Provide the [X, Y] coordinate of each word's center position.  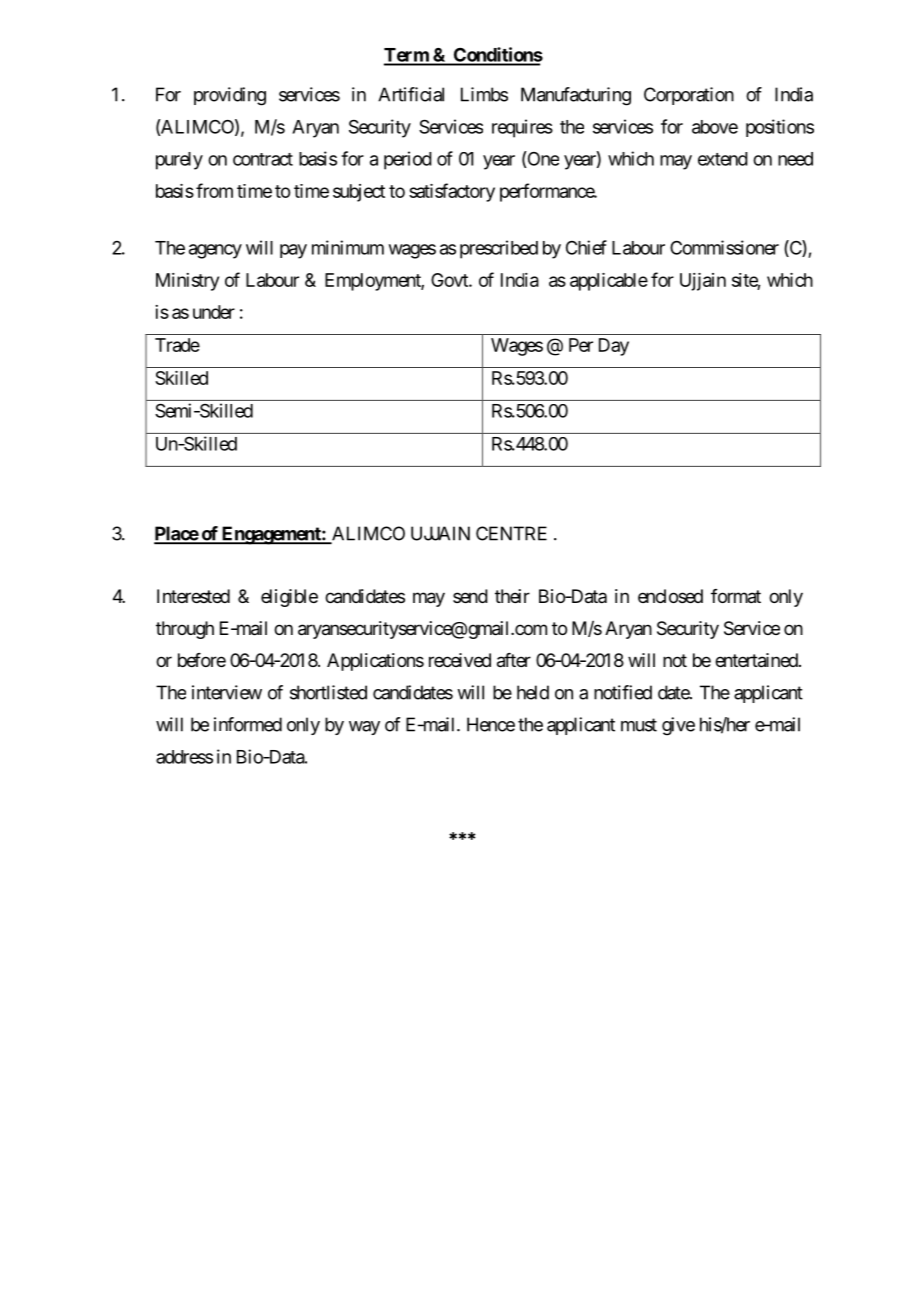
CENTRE [511, 533]
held [533, 692]
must [639, 725]
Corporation [689, 96]
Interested [193, 596]
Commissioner [724, 247]
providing [230, 96]
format [736, 596]
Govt [450, 280]
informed [248, 724]
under [214, 312]
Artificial [411, 94]
